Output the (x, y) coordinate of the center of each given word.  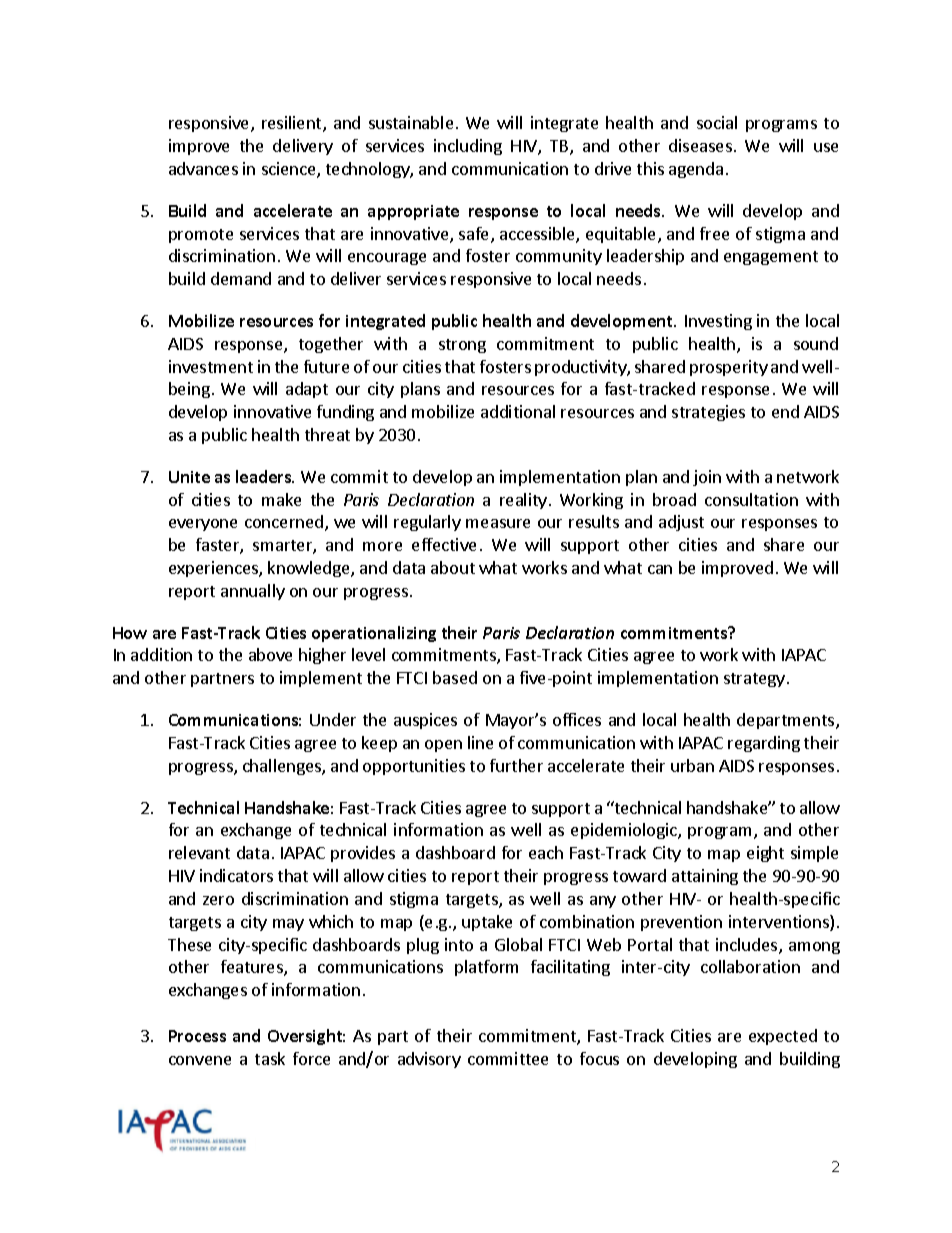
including (468, 147)
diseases (700, 145)
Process (197, 1036)
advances (203, 168)
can (660, 569)
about (453, 567)
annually (253, 592)
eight (765, 854)
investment (211, 366)
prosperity (729, 368)
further (516, 765)
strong (462, 346)
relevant (199, 852)
